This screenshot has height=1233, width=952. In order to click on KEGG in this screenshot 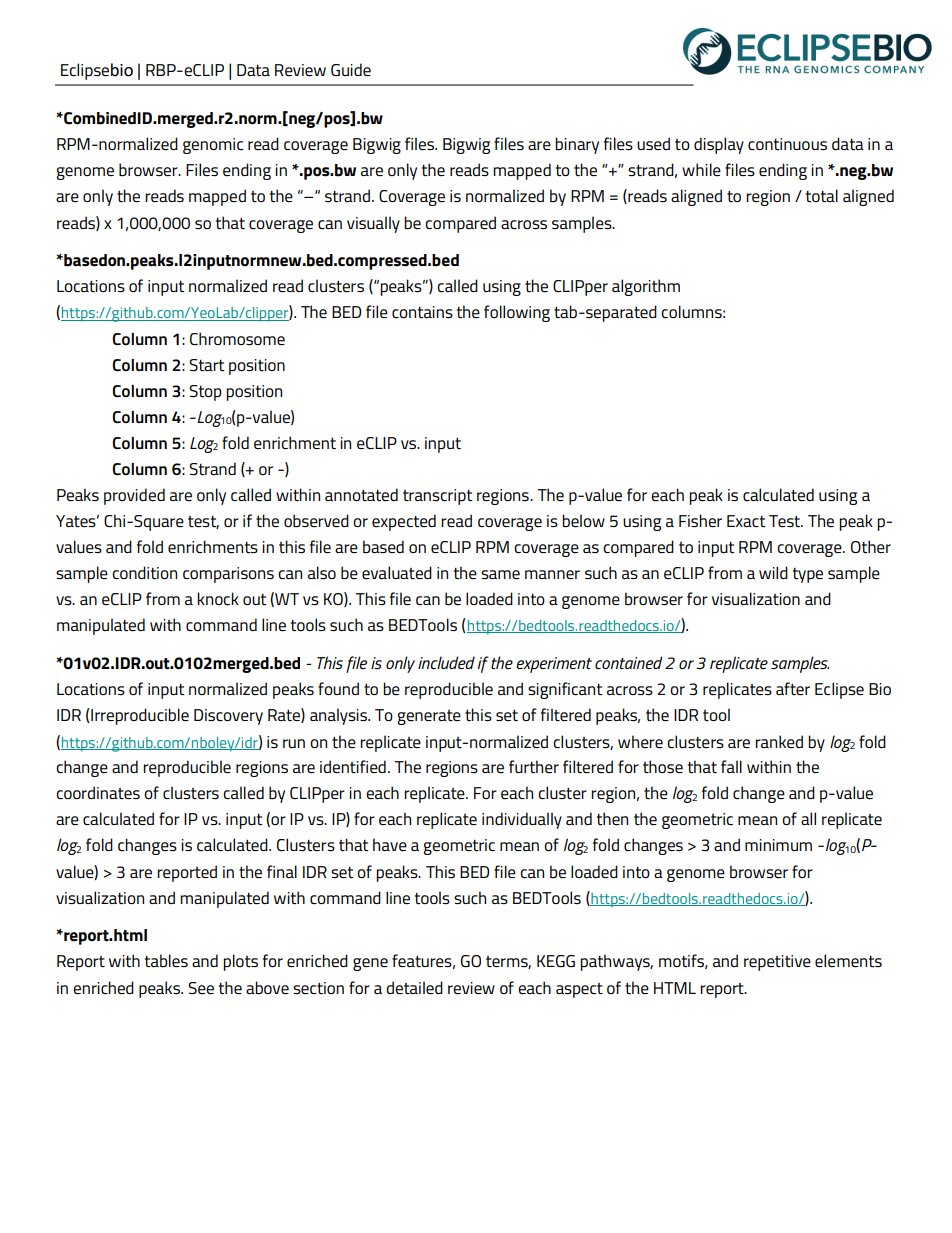, I will do `click(556, 961)`.
